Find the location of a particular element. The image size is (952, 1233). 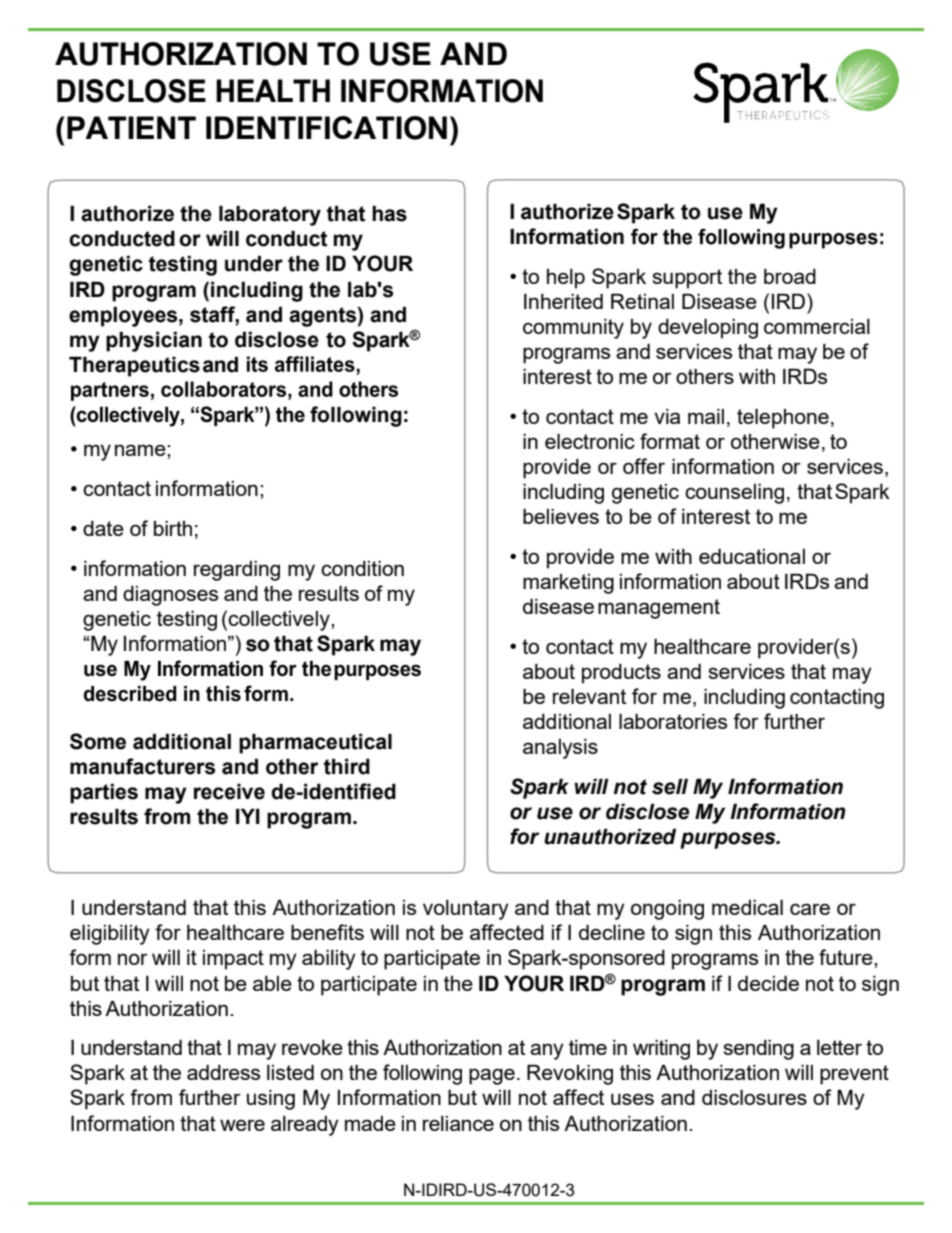

receive is located at coordinates (229, 791).
